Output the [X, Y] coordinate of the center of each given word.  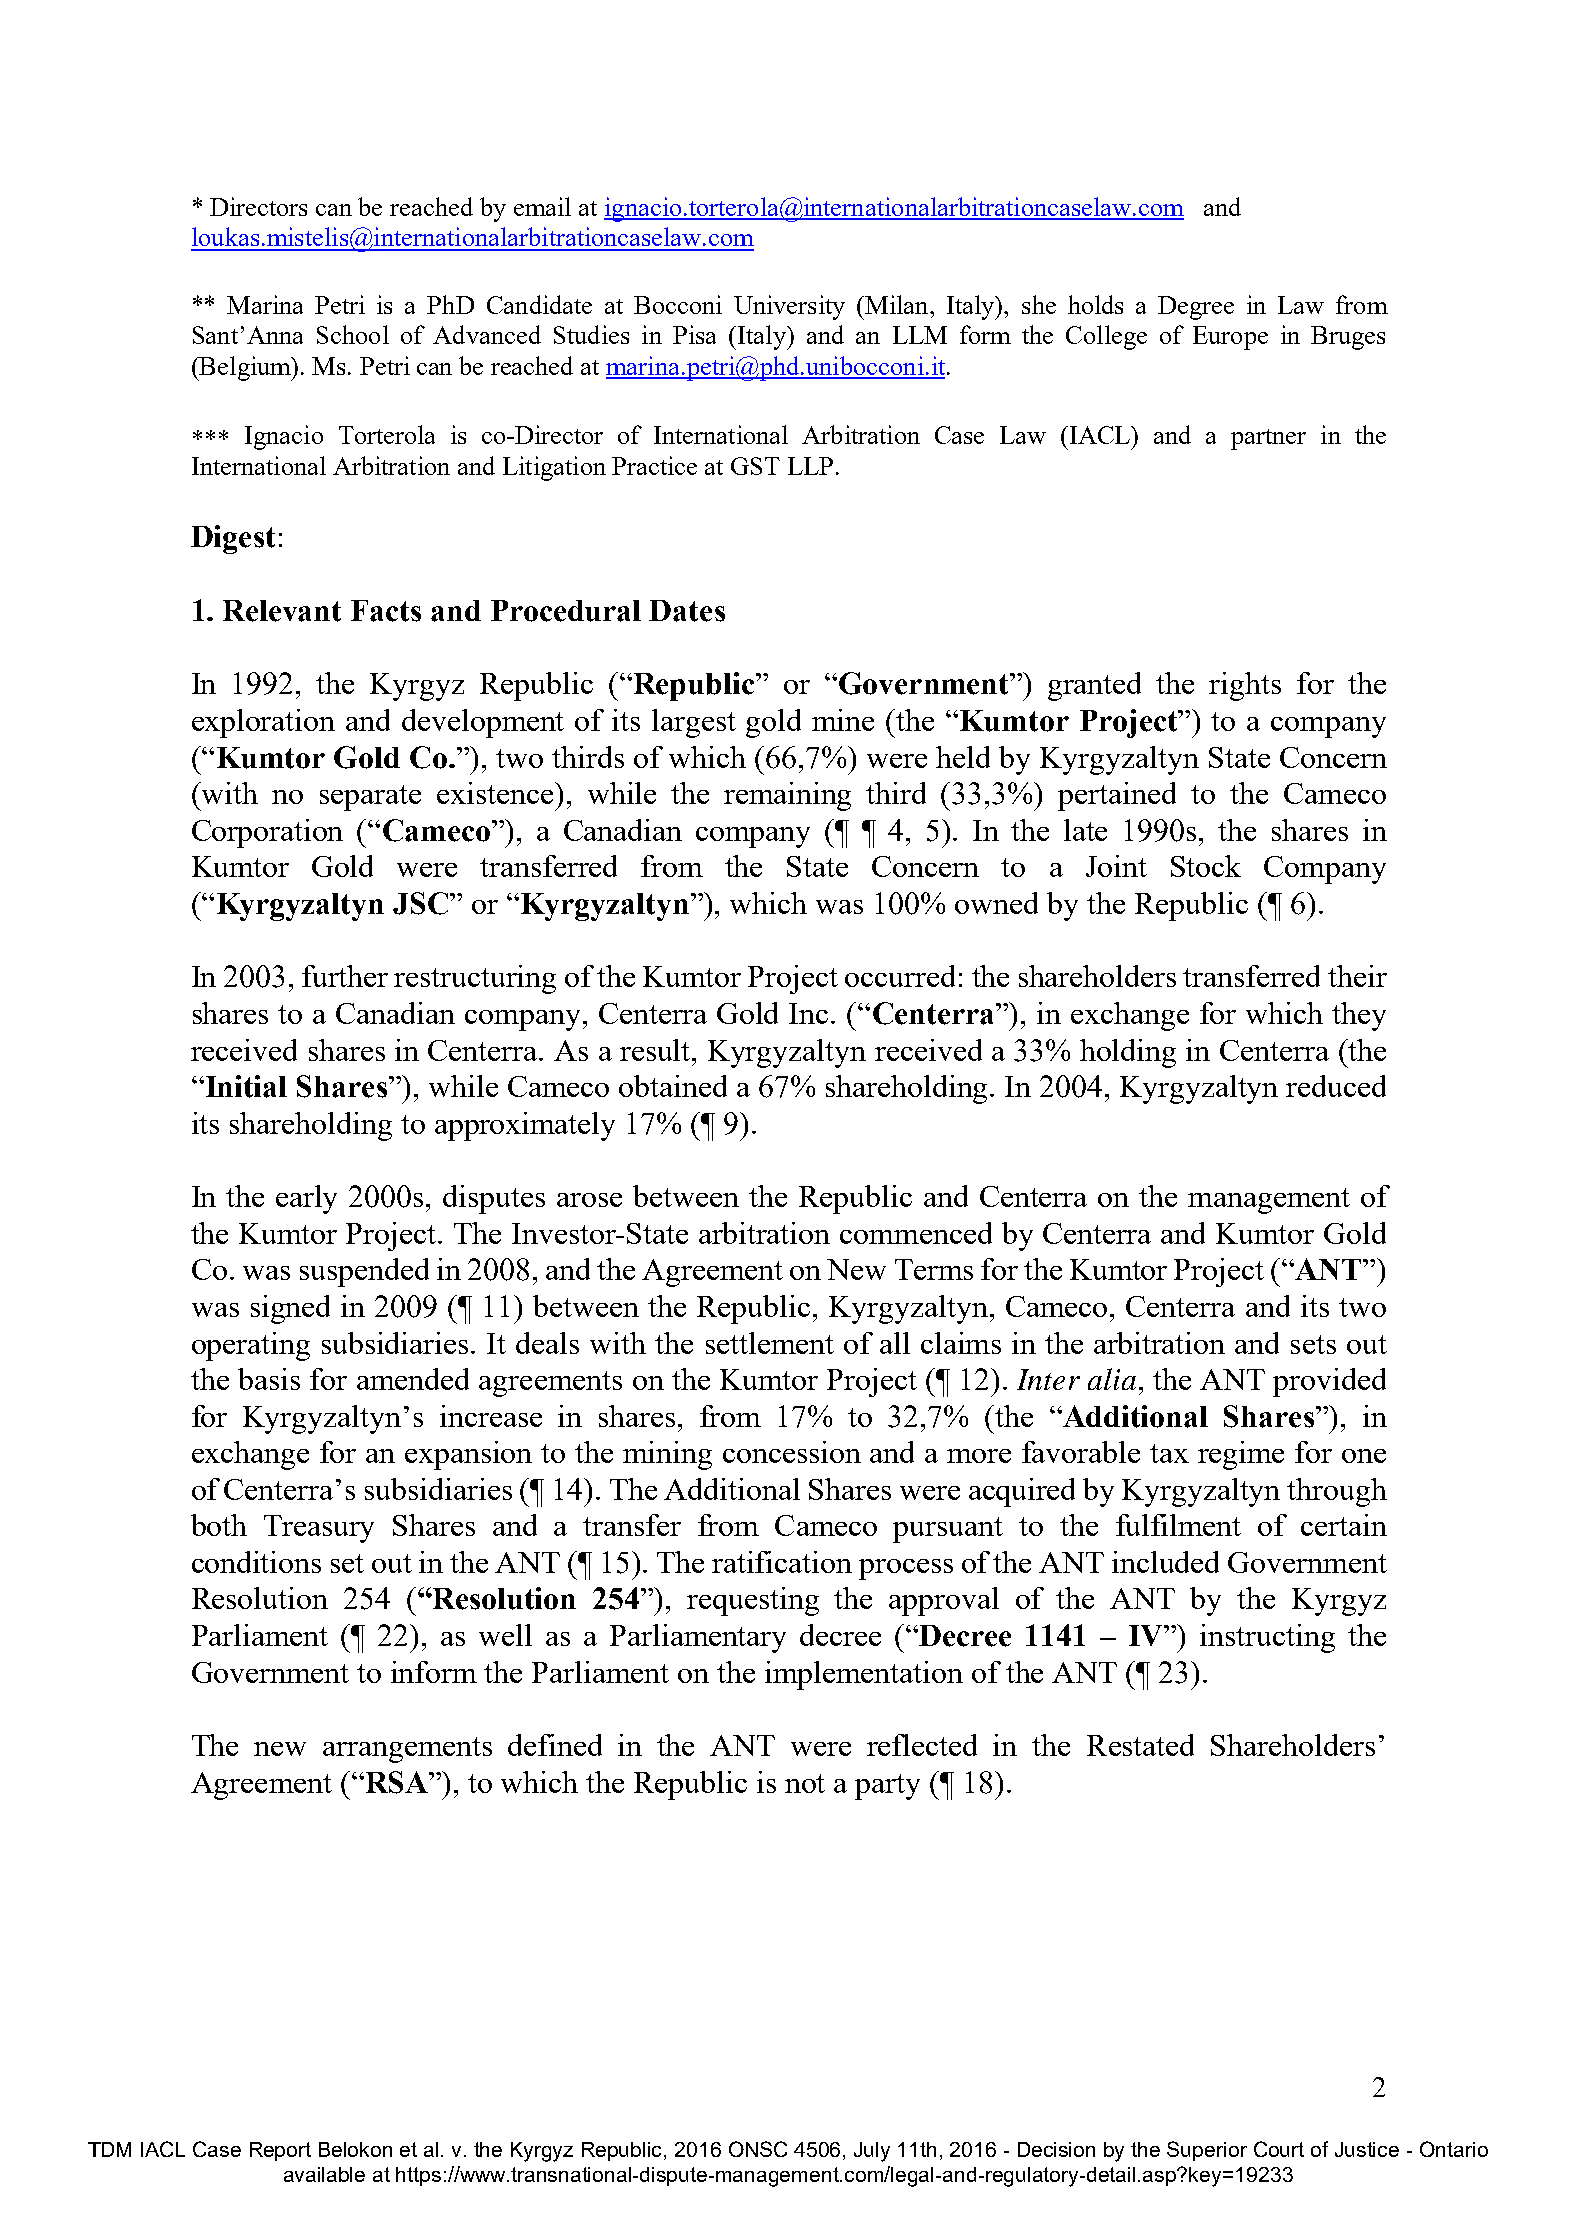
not [805, 1783]
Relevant [282, 611]
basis [269, 1379]
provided [1329, 1382]
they [1359, 1016]
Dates [687, 611]
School [353, 334]
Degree [1196, 308]
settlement [770, 1343]
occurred [900, 976]
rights [1245, 686]
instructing [1267, 1638]
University [789, 307]
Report [280, 2151]
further [345, 976]
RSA [396, 1782]
